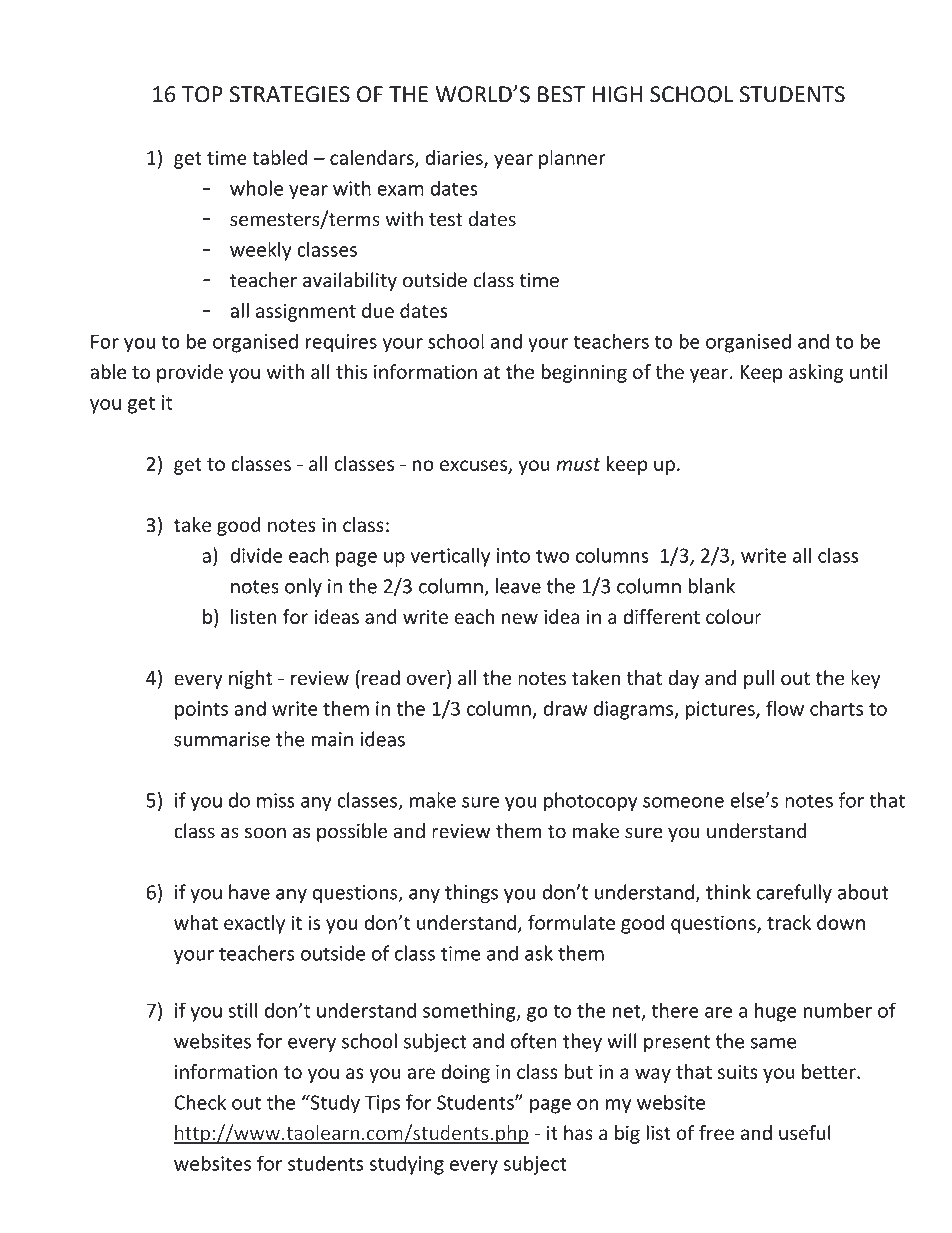 Image resolution: width=952 pixels, height=1233 pixels. Describe the element at coordinates (471, 894) in the image. I see `things` at that location.
